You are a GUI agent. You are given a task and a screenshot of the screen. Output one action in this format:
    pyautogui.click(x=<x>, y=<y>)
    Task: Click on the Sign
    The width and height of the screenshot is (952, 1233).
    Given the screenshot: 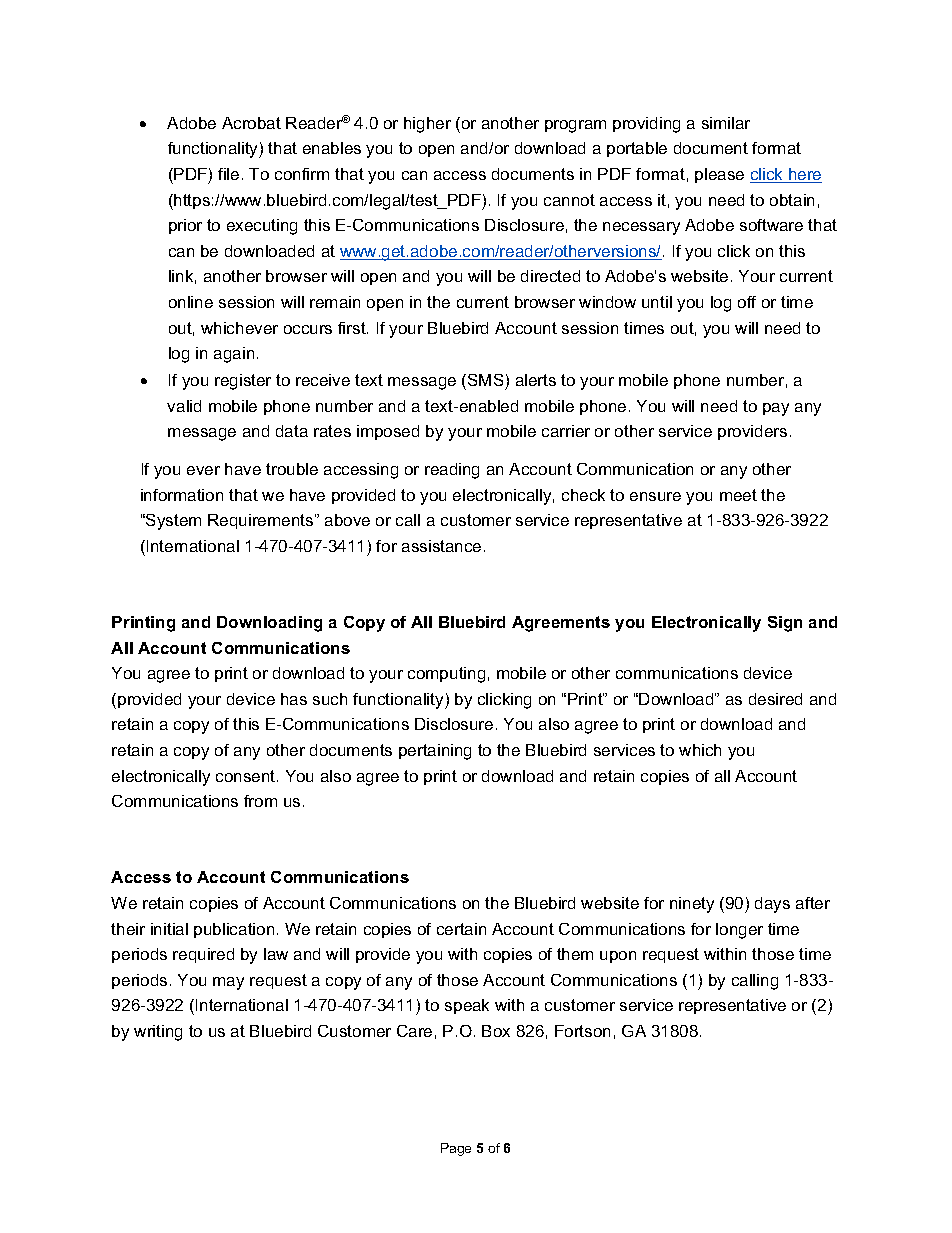 What is the action you would take?
    pyautogui.click(x=785, y=624)
